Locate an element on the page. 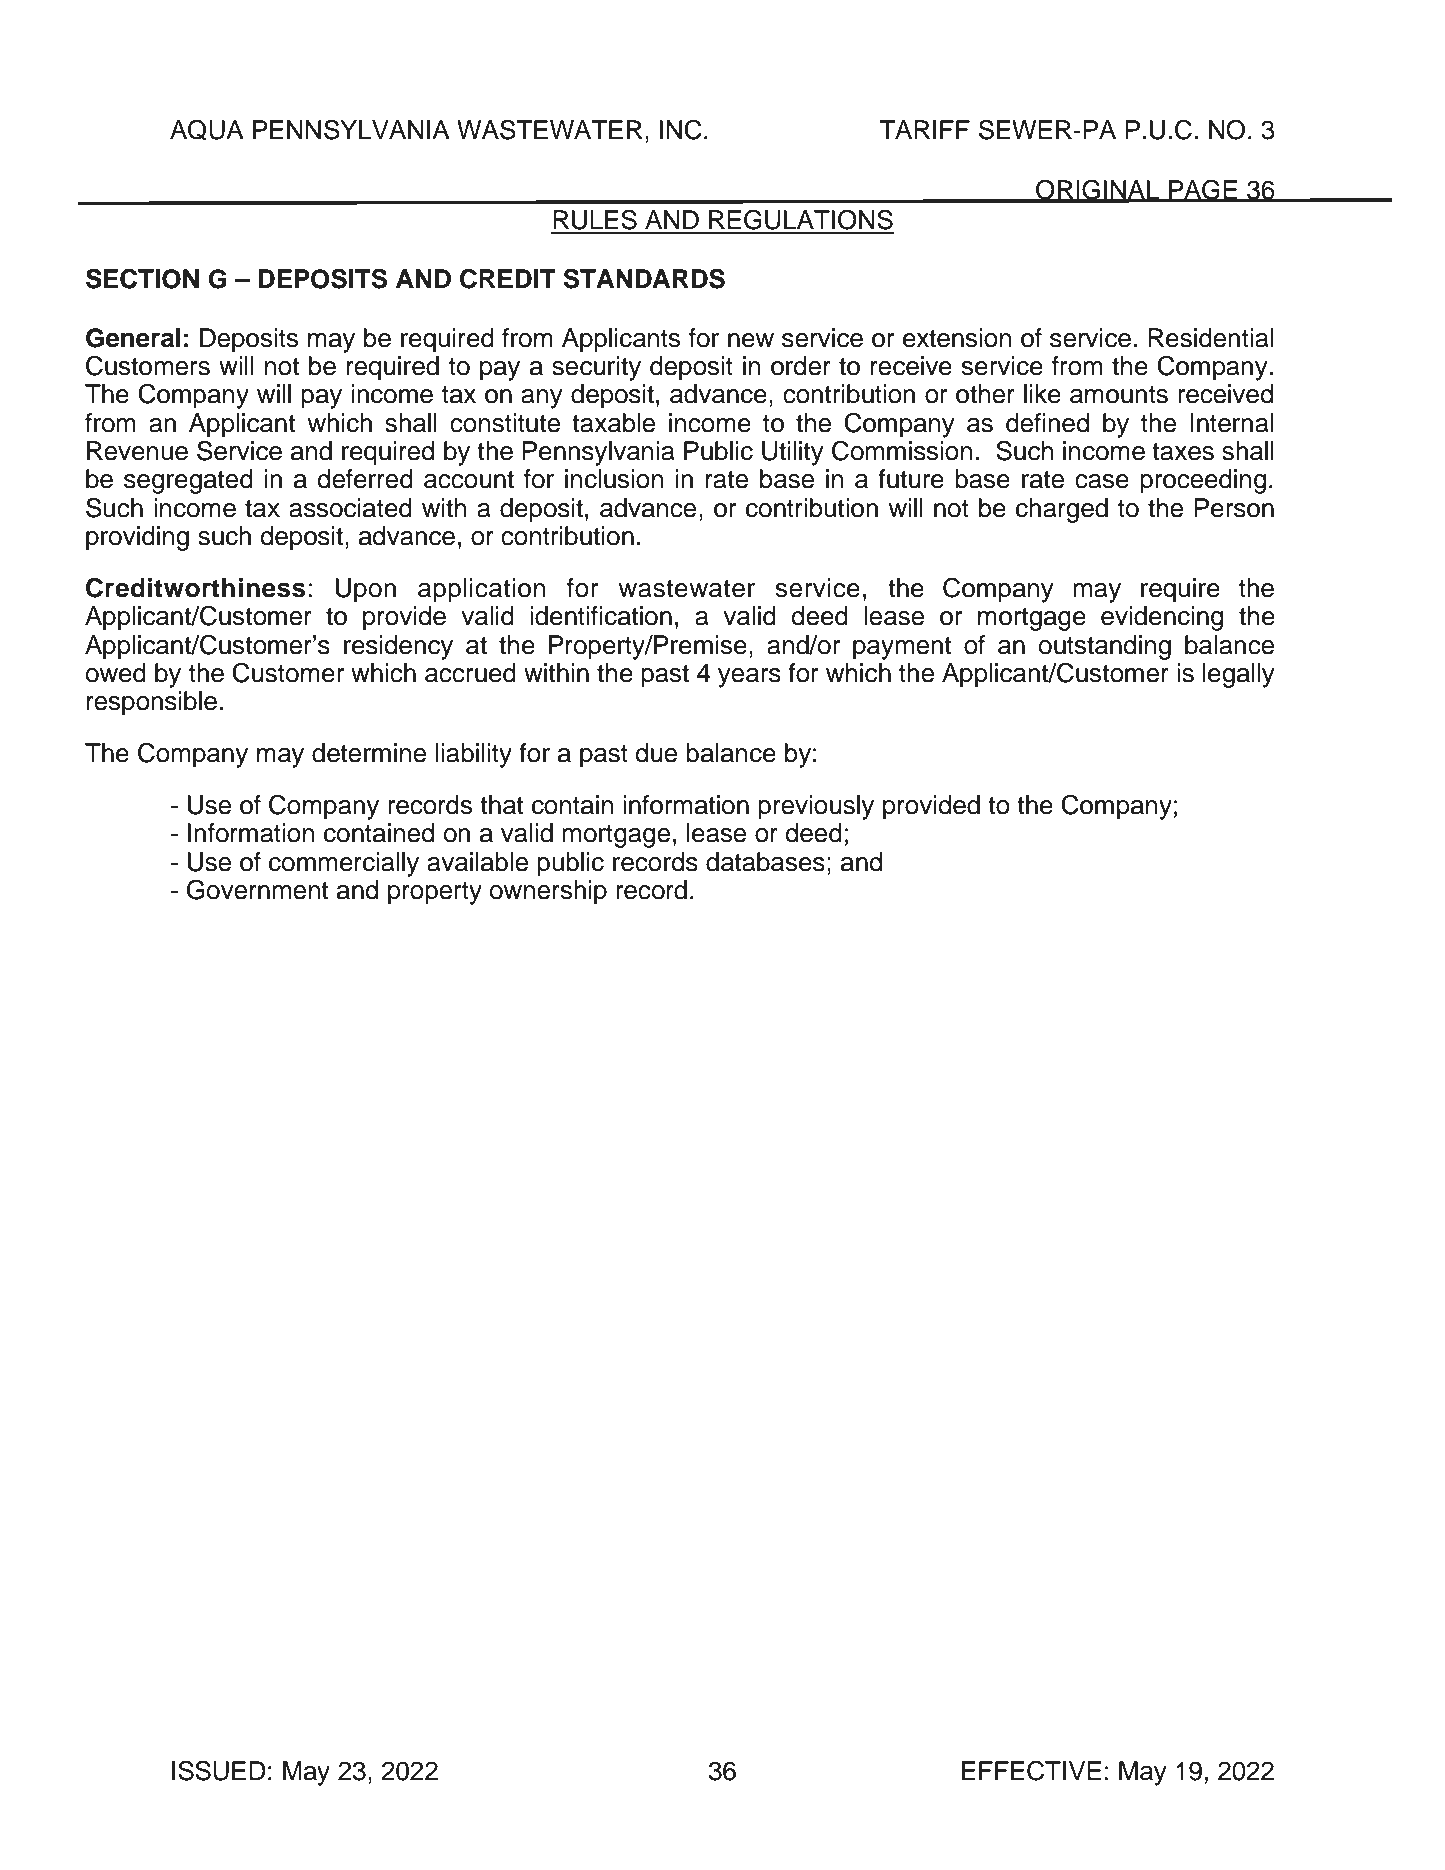 This page has height=1870, width=1445. years is located at coordinates (749, 678).
